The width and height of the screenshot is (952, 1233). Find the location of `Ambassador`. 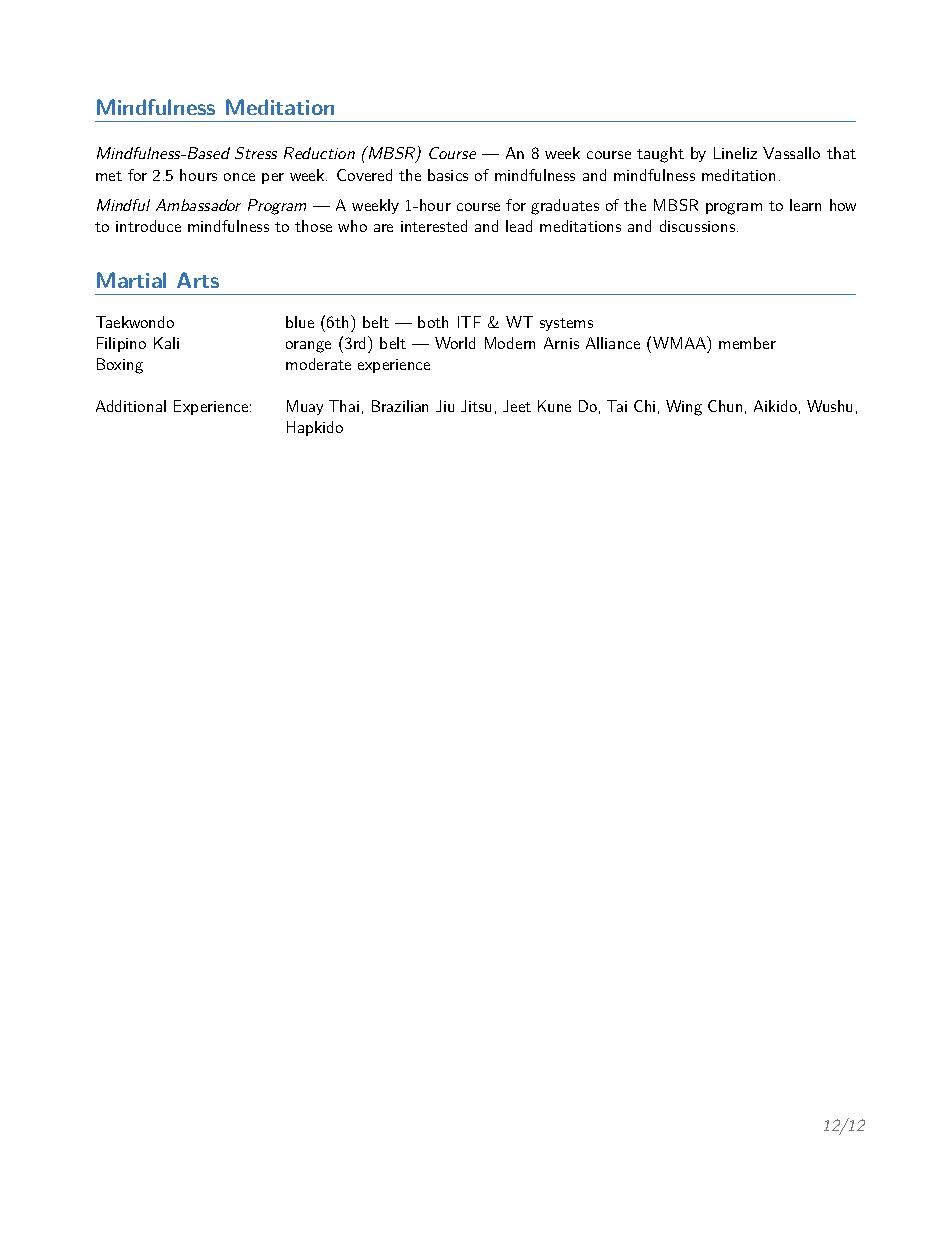

Ambassador is located at coordinates (198, 205).
